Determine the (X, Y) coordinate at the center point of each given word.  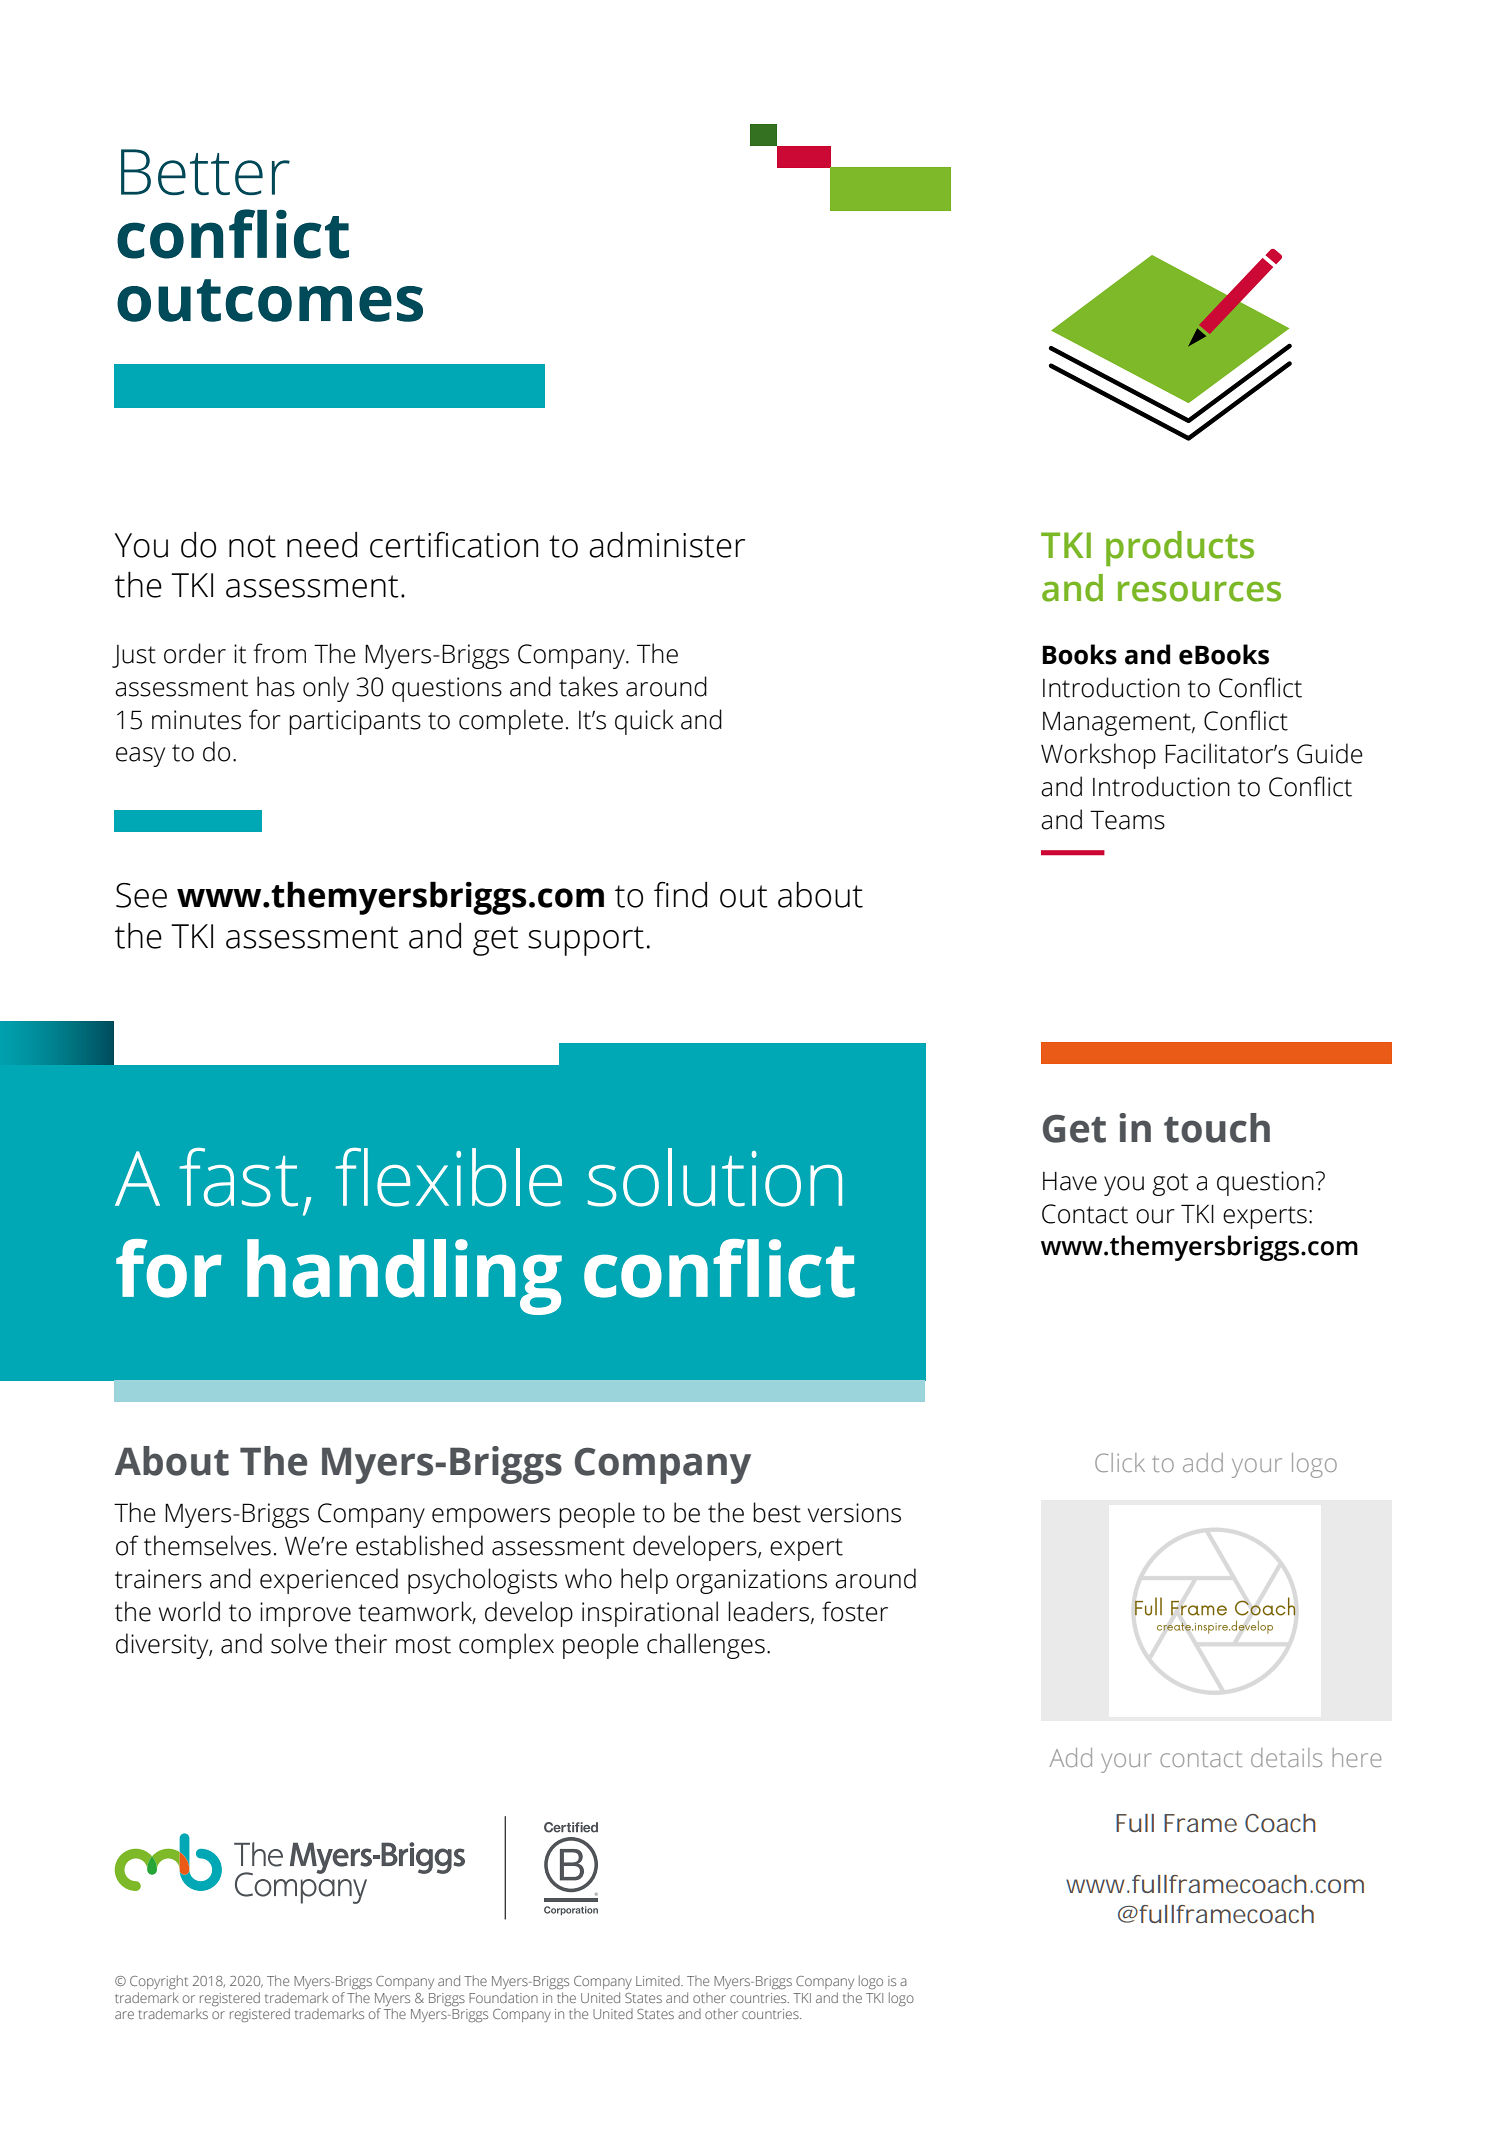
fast (238, 1177)
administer (667, 544)
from (279, 653)
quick (644, 722)
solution (715, 1177)
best (777, 1512)
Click (1120, 1462)
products (1180, 548)
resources (1199, 591)
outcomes (270, 300)
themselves (207, 1545)
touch (1217, 1128)
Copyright (159, 1982)
